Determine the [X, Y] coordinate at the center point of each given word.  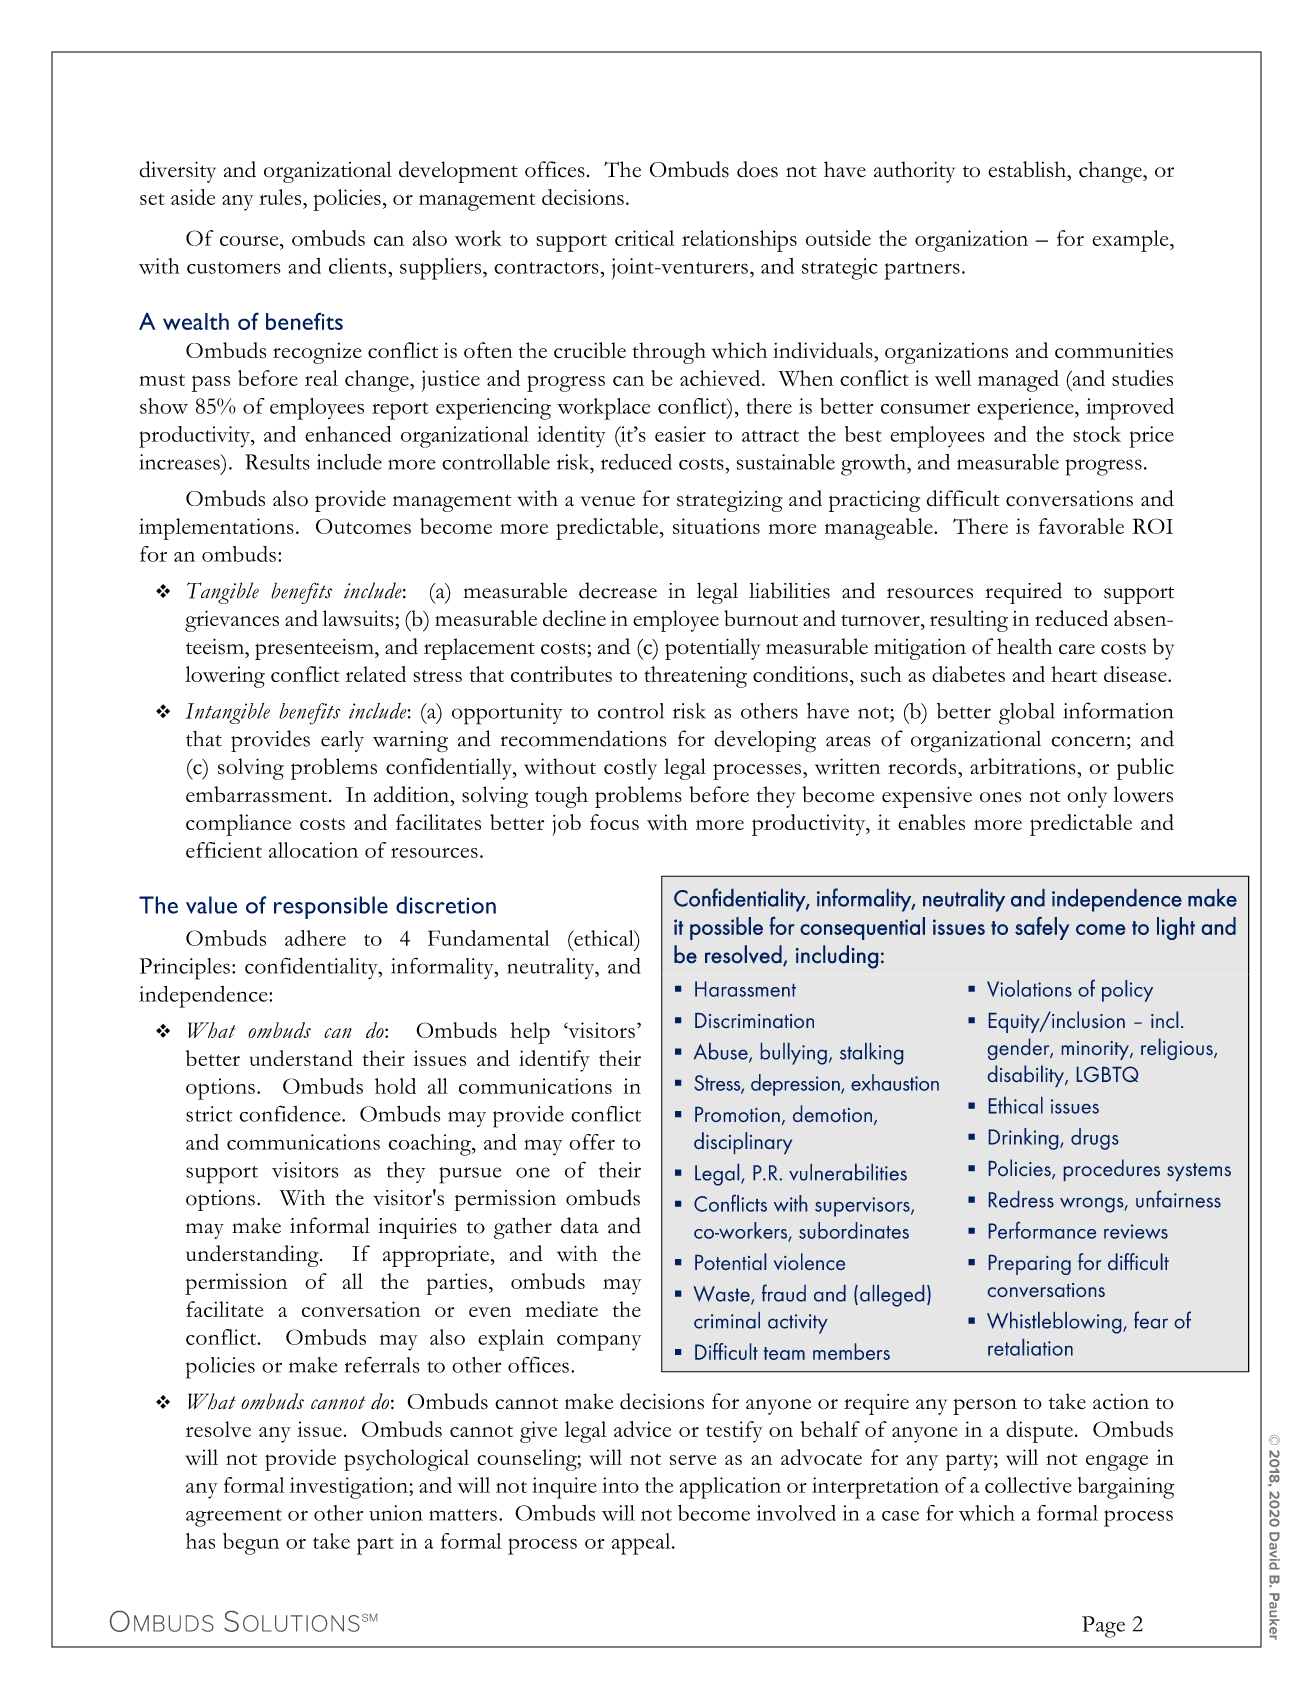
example [1131, 241]
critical [644, 238]
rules [281, 197]
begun [251, 1544]
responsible [331, 907]
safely [1042, 928]
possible [726, 928]
